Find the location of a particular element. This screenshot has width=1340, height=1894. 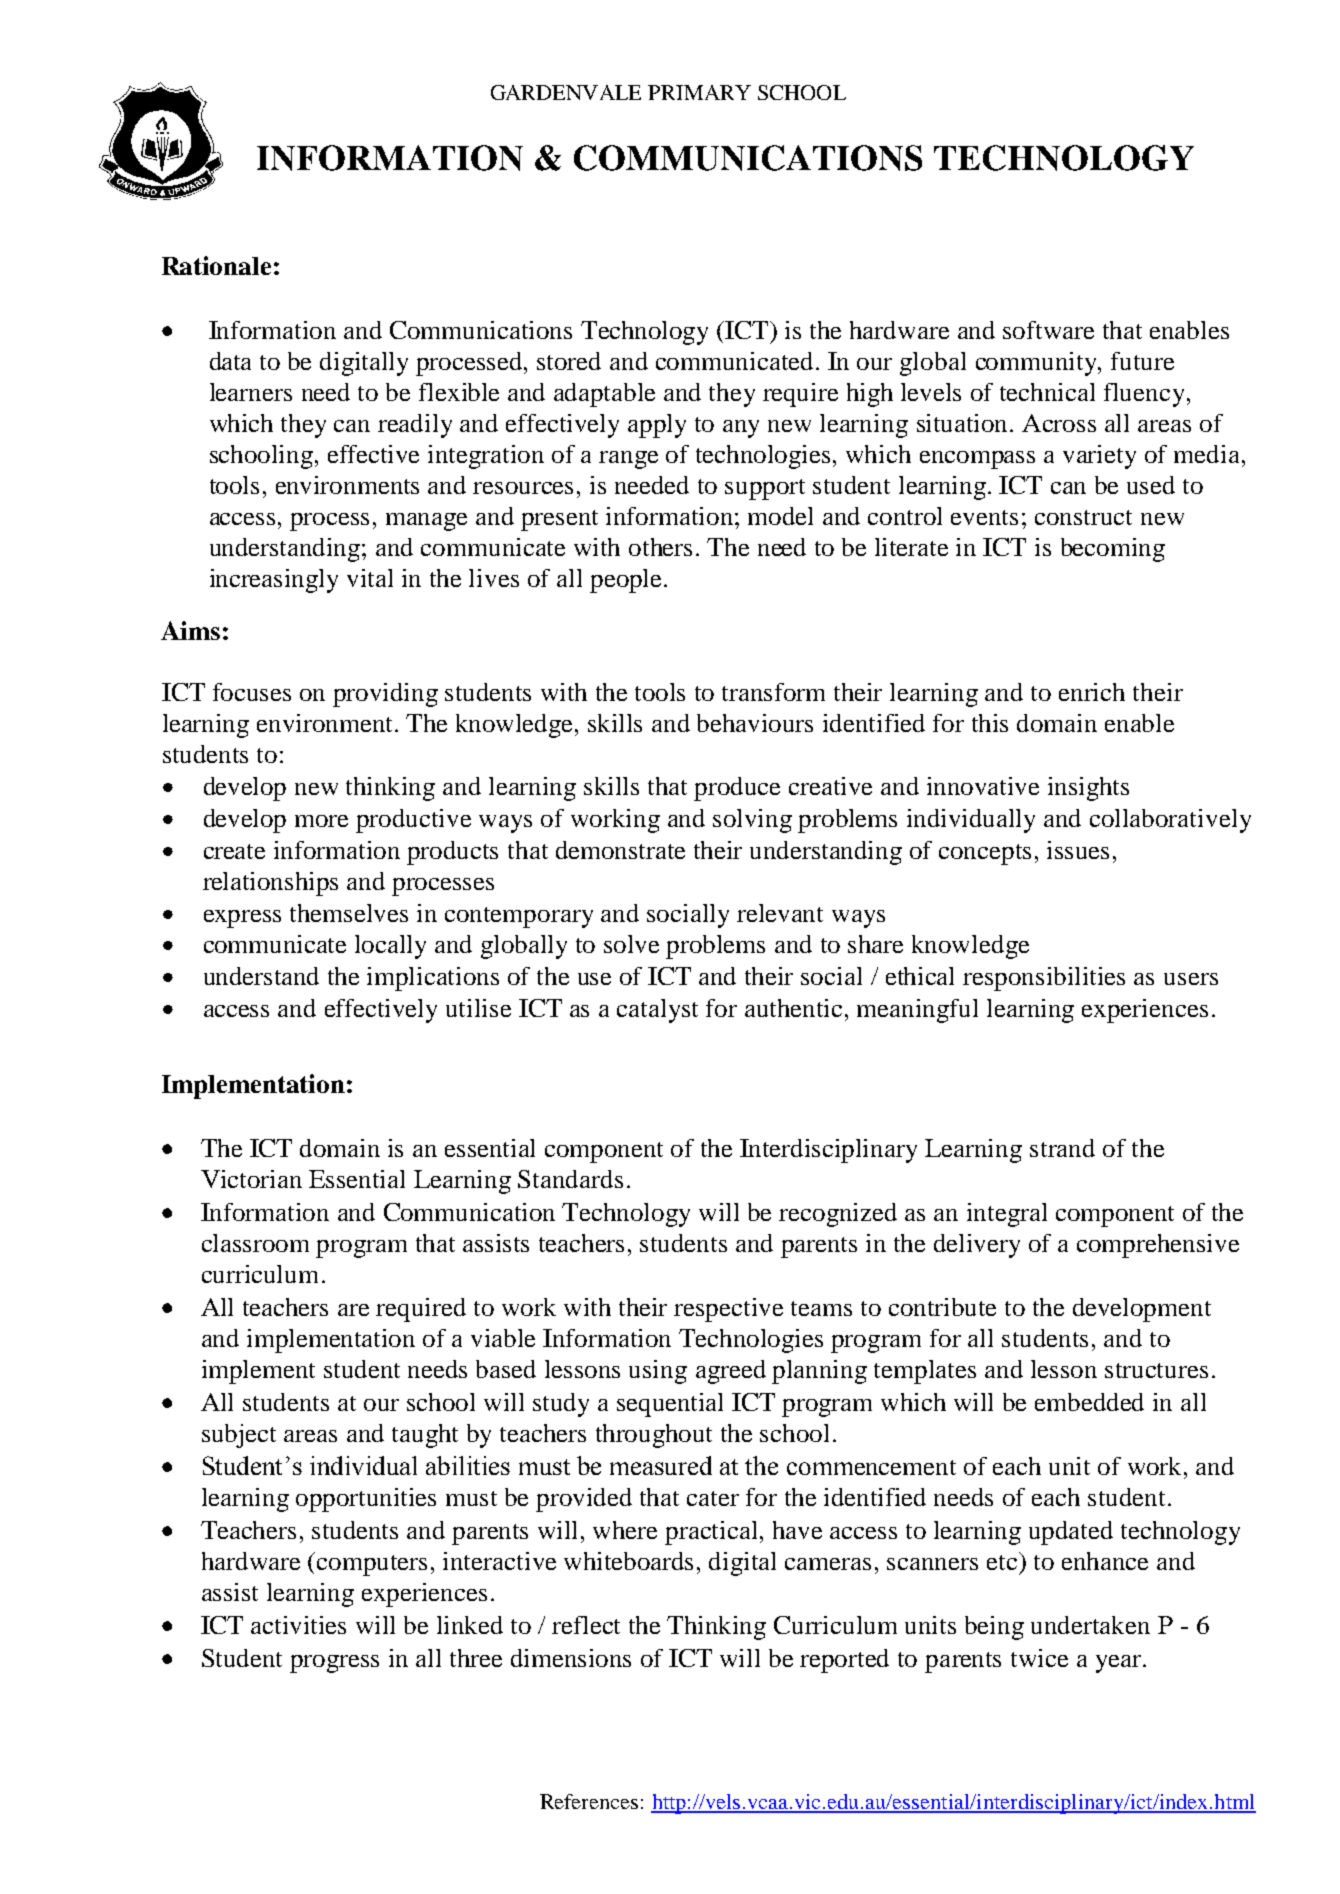

increasingly is located at coordinates (274, 581).
